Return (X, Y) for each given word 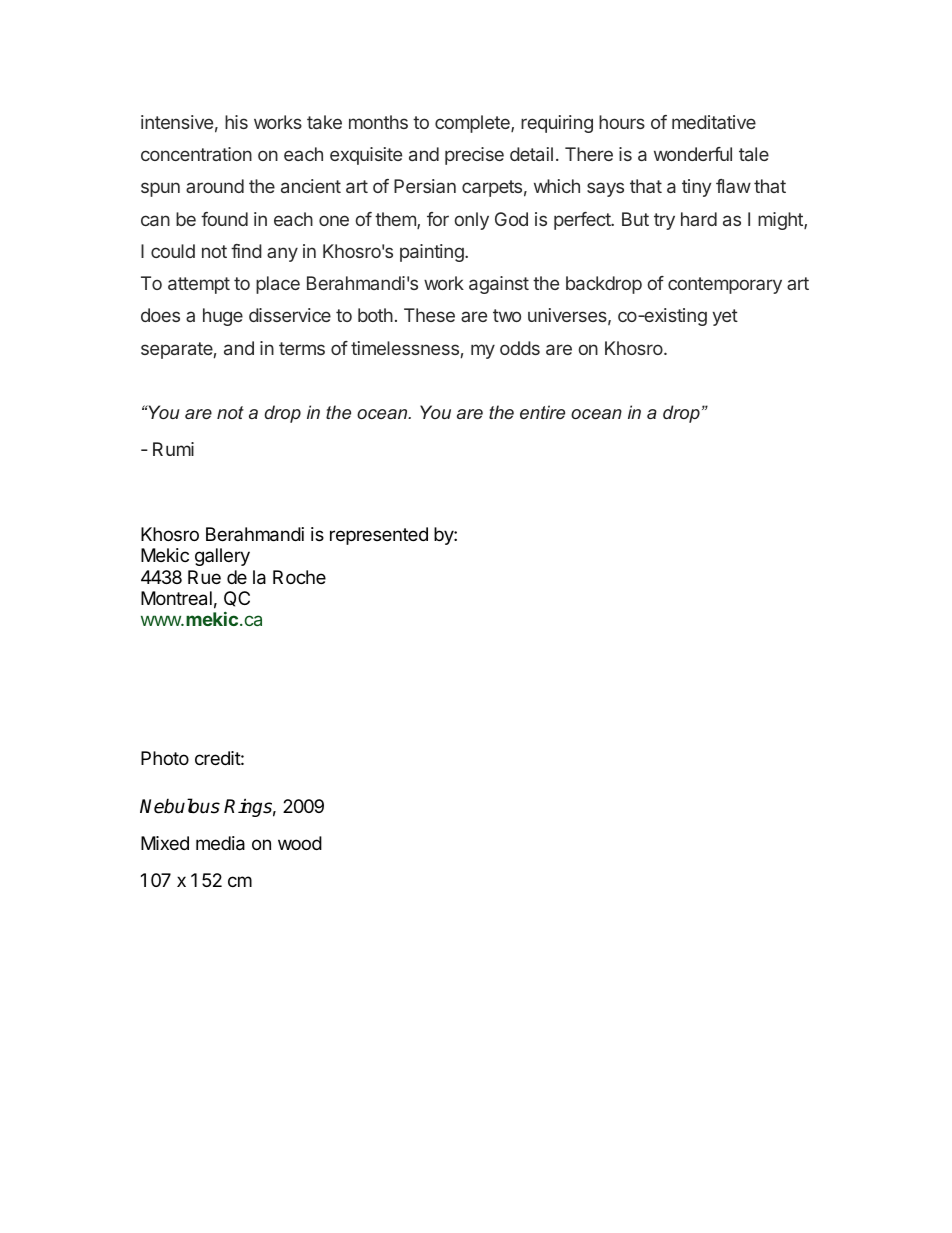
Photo (165, 758)
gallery (222, 557)
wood (300, 843)
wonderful (693, 154)
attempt (199, 285)
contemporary (725, 285)
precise (474, 156)
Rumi (173, 449)
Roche (299, 577)
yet (725, 317)
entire (542, 412)
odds (520, 348)
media (220, 843)
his (236, 122)
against (499, 285)
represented (379, 536)
